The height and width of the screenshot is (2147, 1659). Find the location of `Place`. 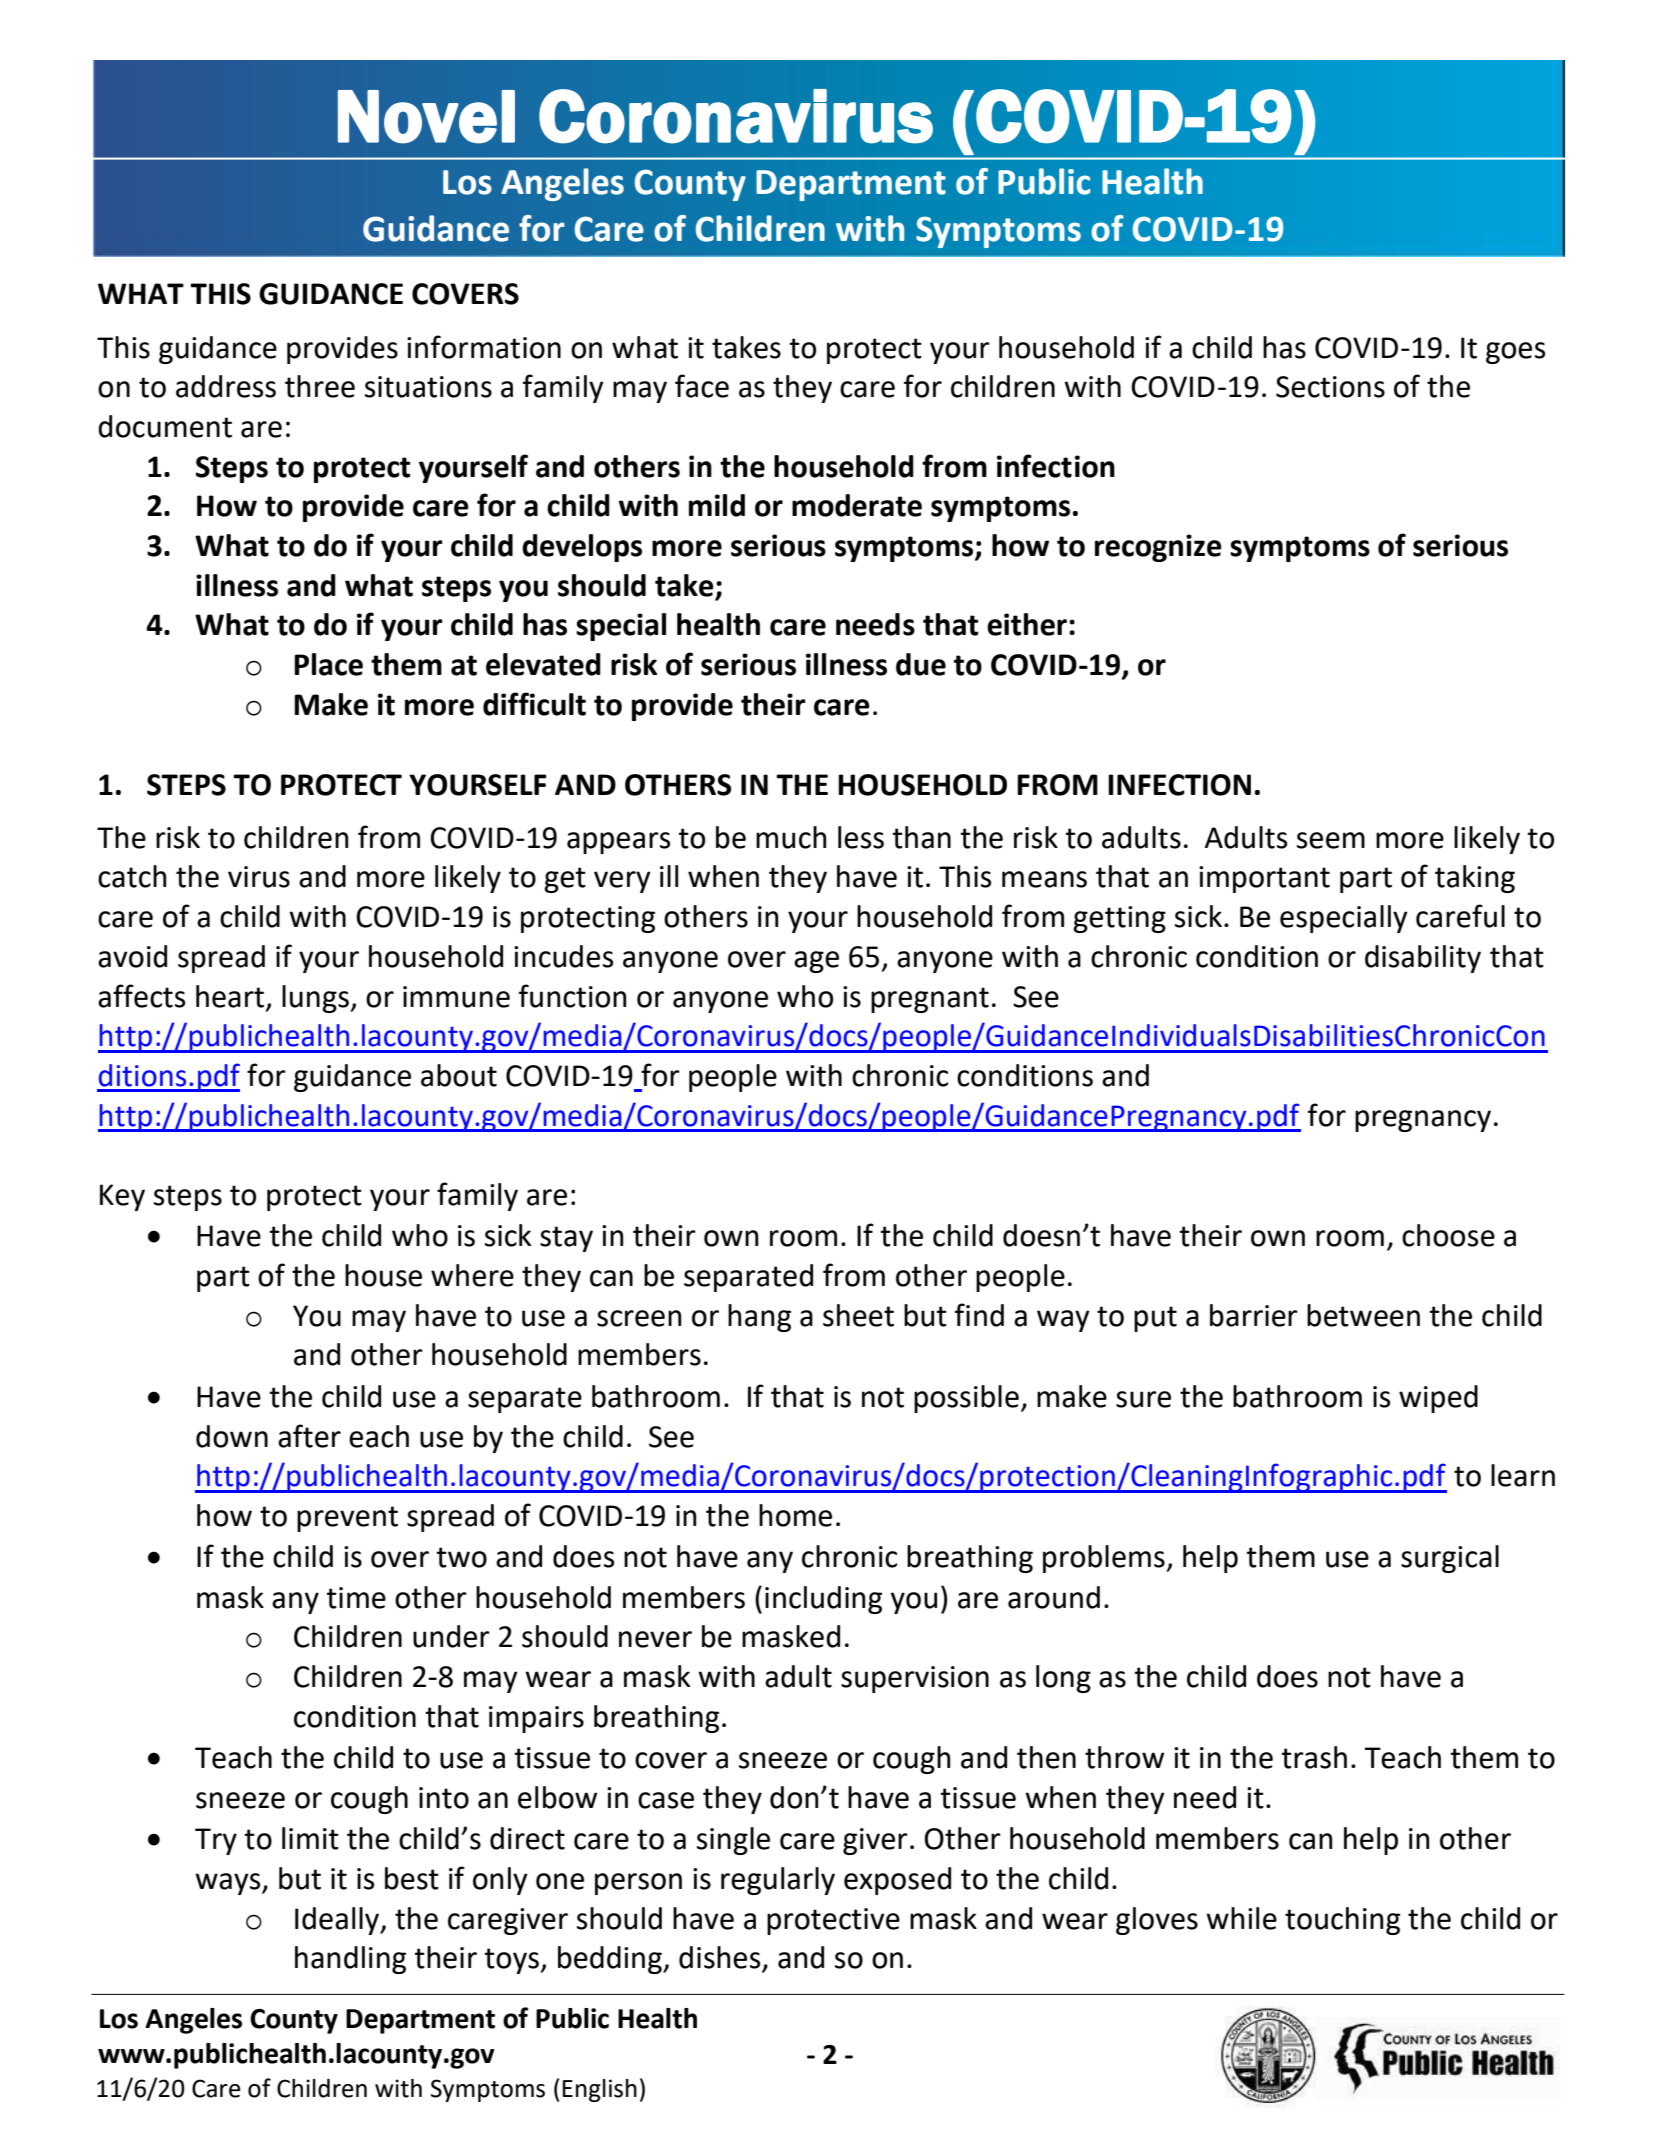

Place is located at coordinates (328, 664).
